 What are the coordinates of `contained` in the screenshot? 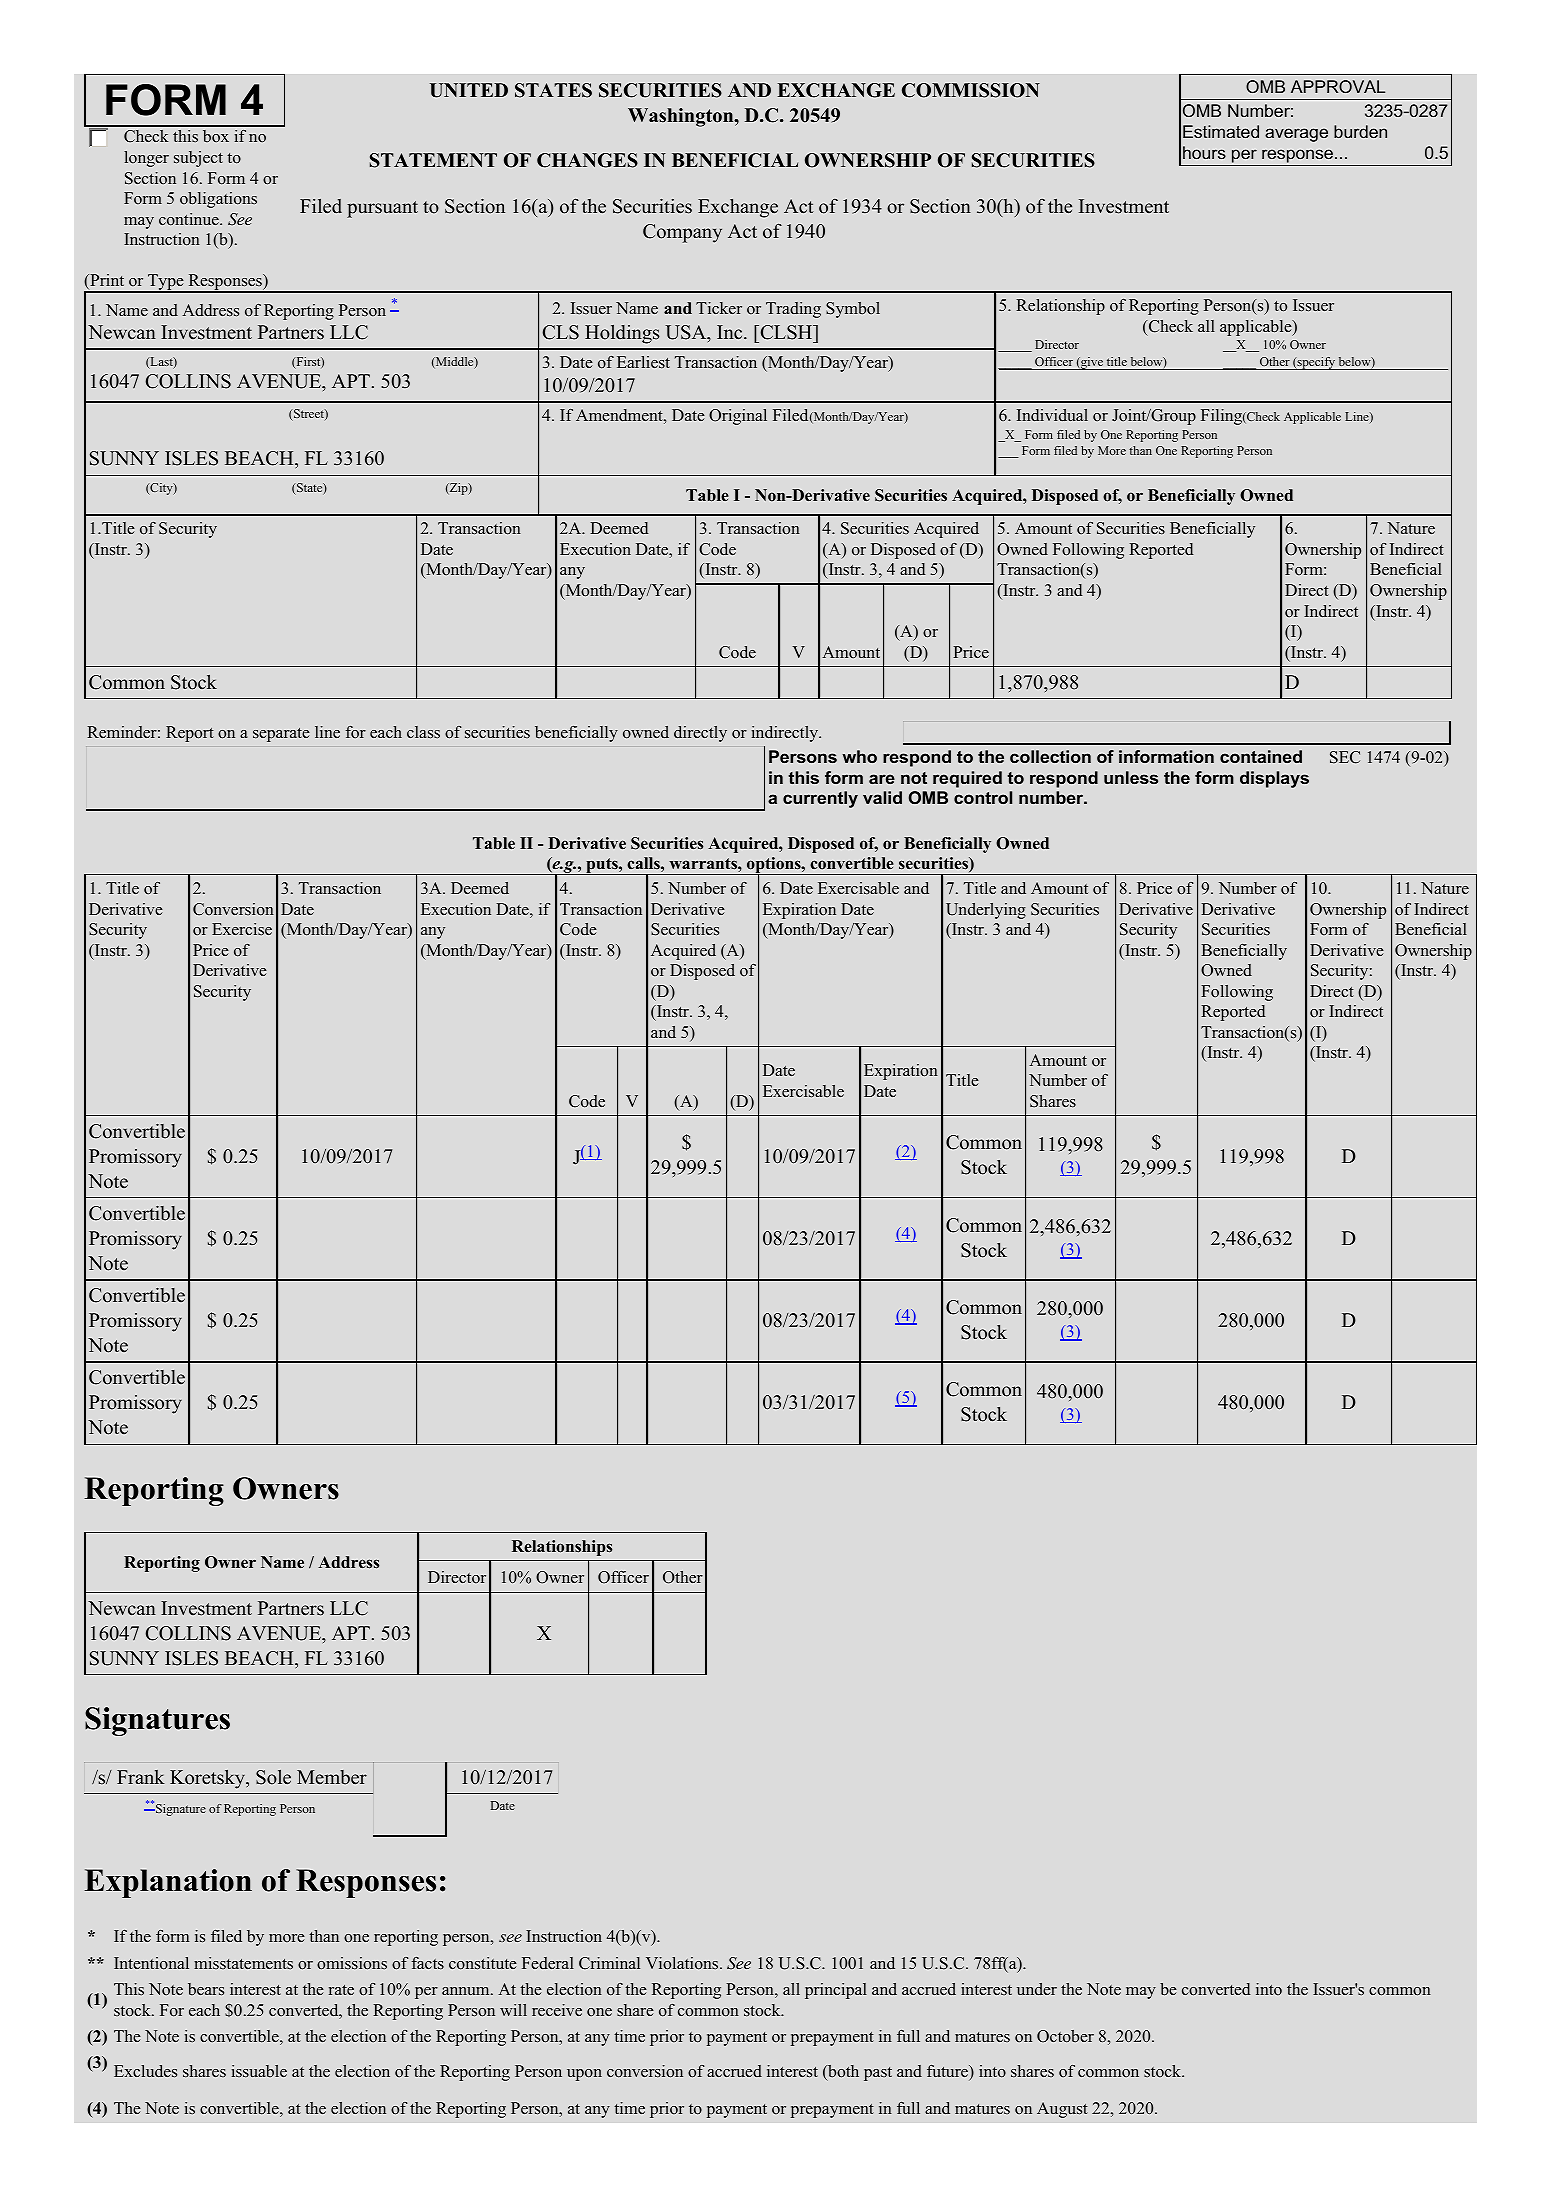 It's located at (1261, 756).
